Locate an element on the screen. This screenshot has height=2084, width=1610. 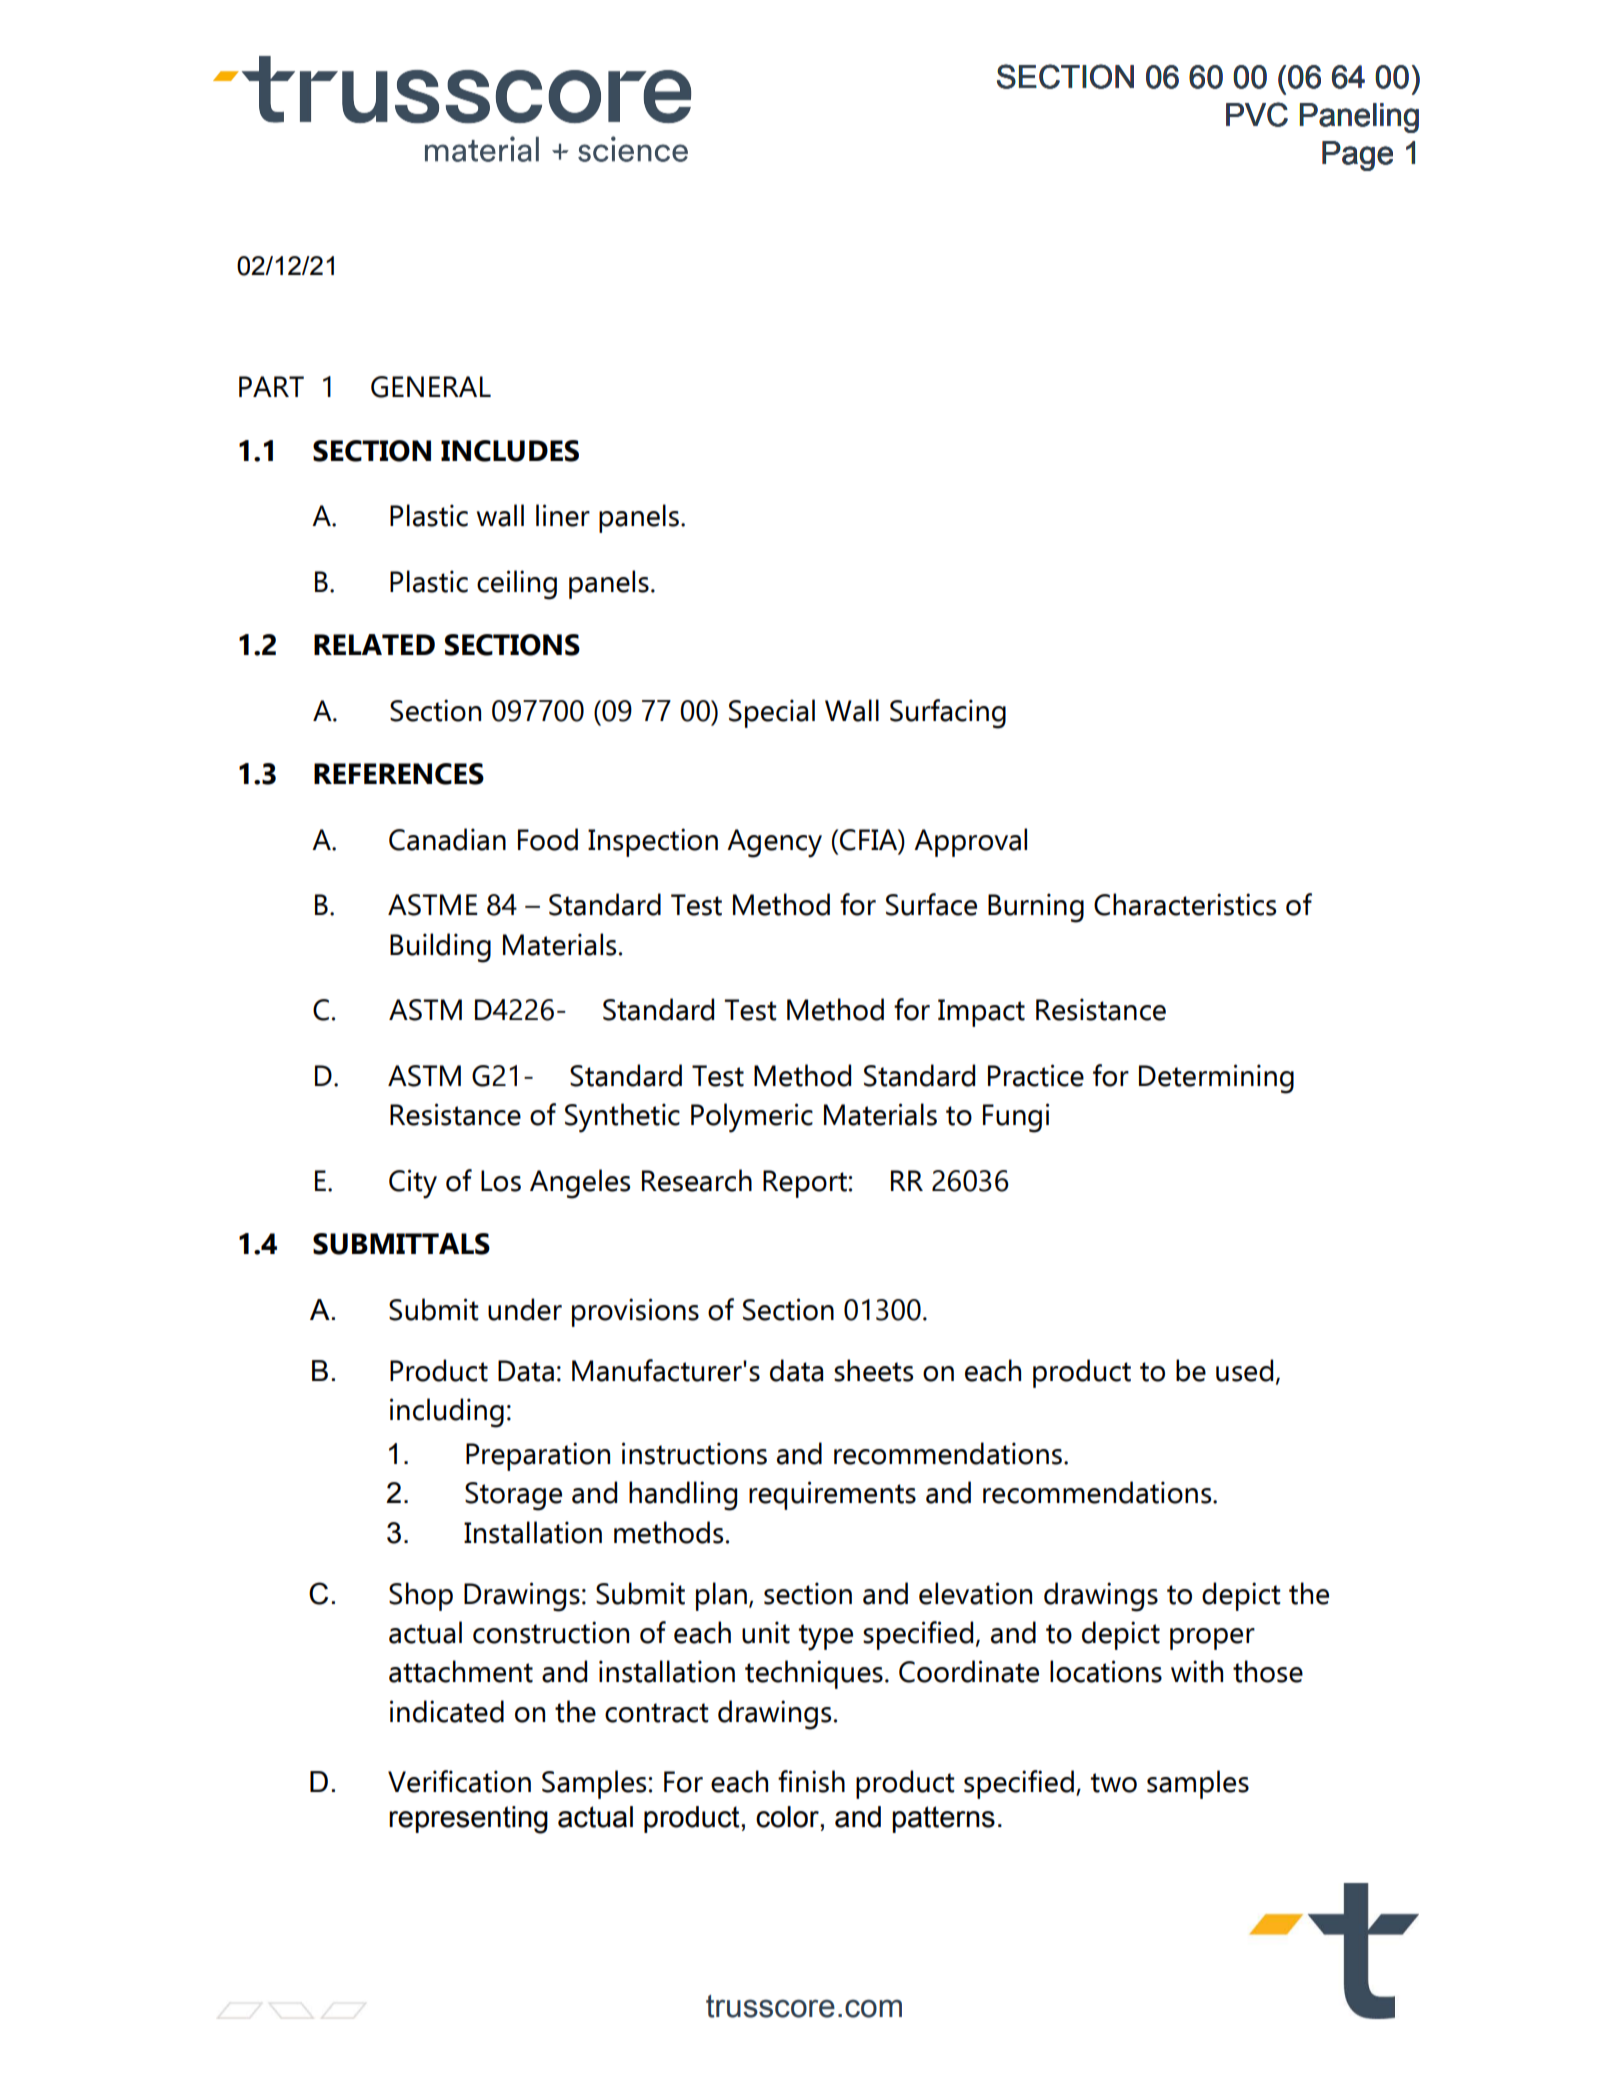
Surfacing is located at coordinates (948, 714).
